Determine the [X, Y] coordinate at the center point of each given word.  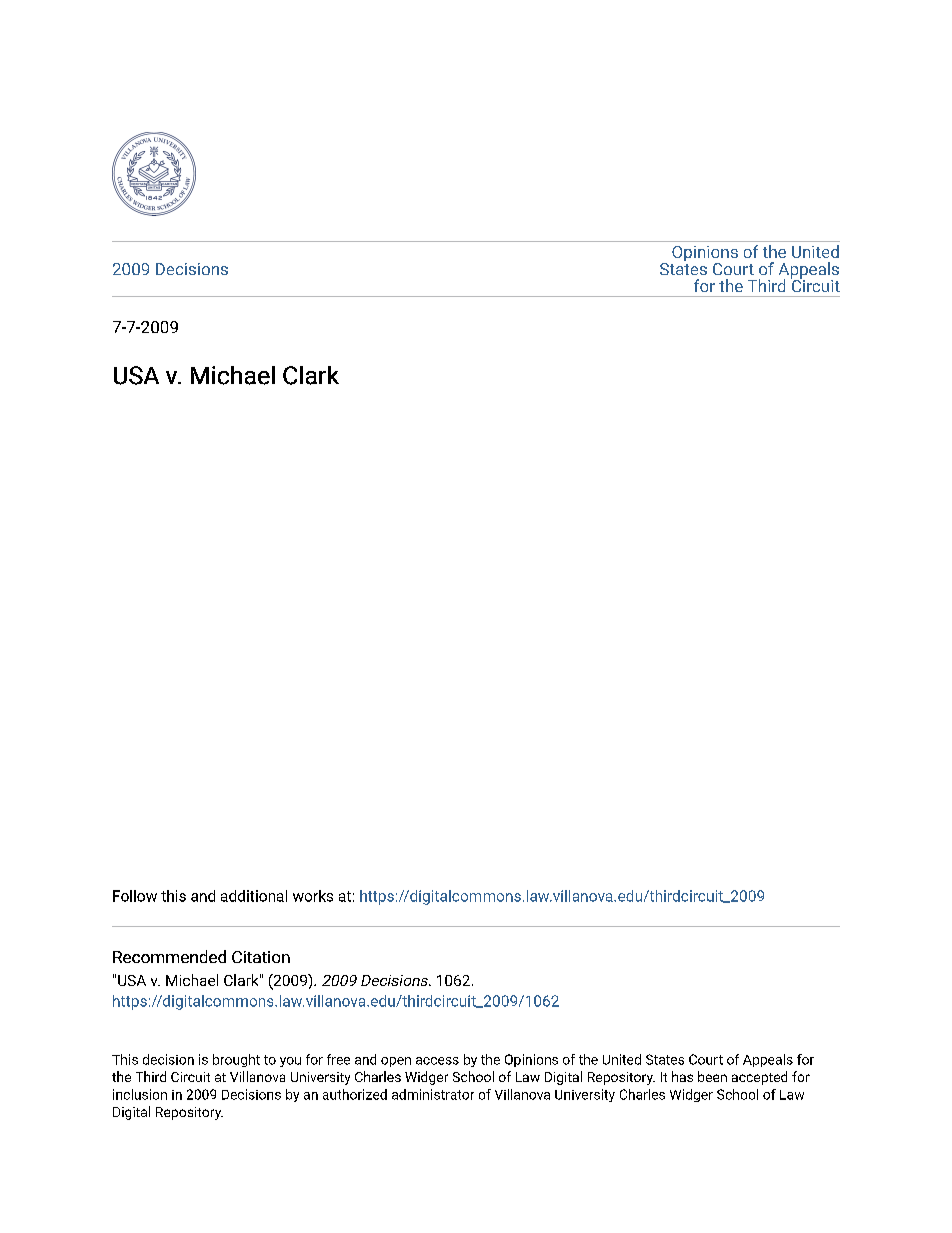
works [313, 896]
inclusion [140, 1094]
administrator [433, 1094]
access [437, 1061]
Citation [261, 957]
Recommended [169, 956]
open [396, 1062]
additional [254, 896]
